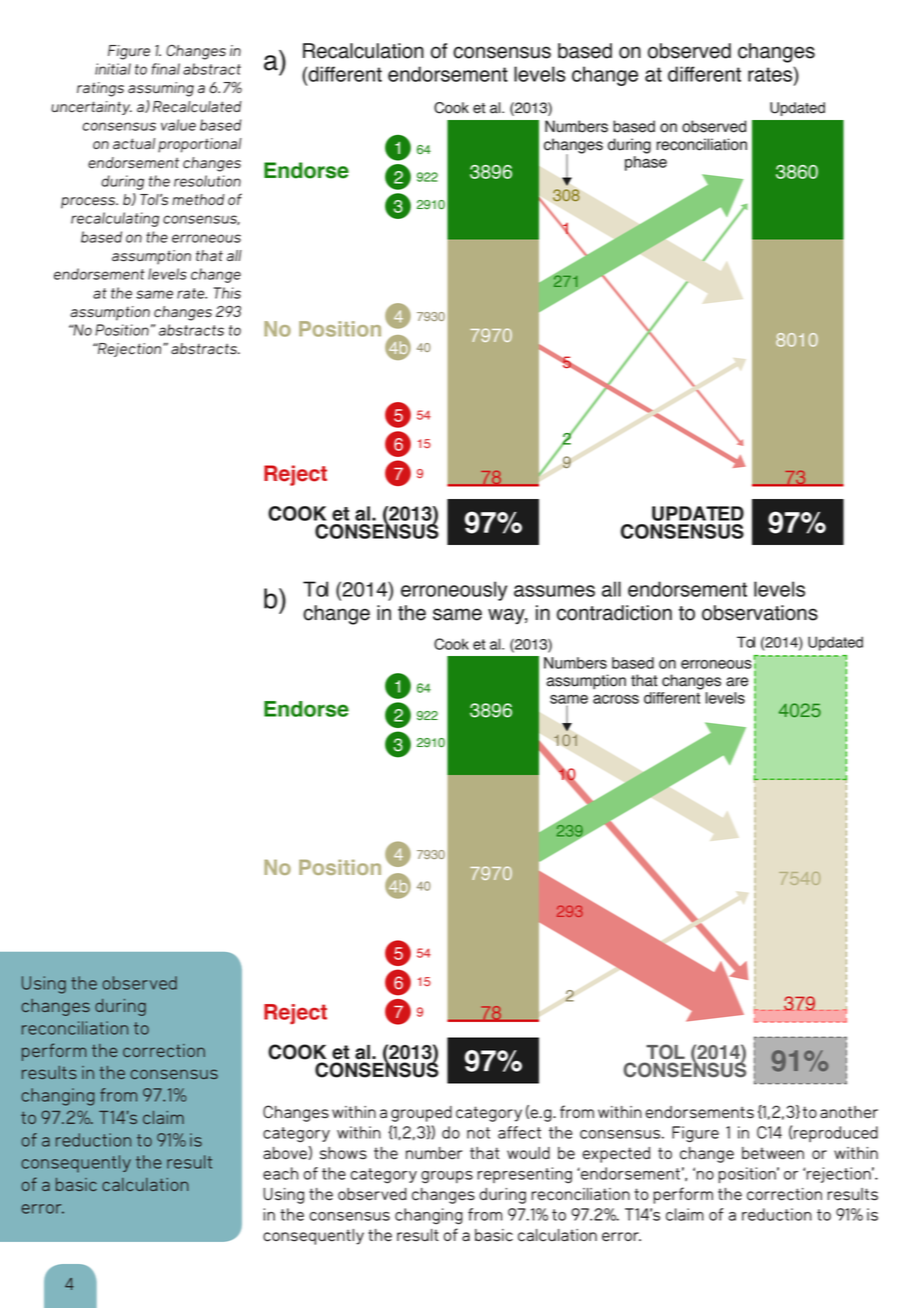 The image size is (924, 1308). I want to click on contradiction, so click(614, 613).
